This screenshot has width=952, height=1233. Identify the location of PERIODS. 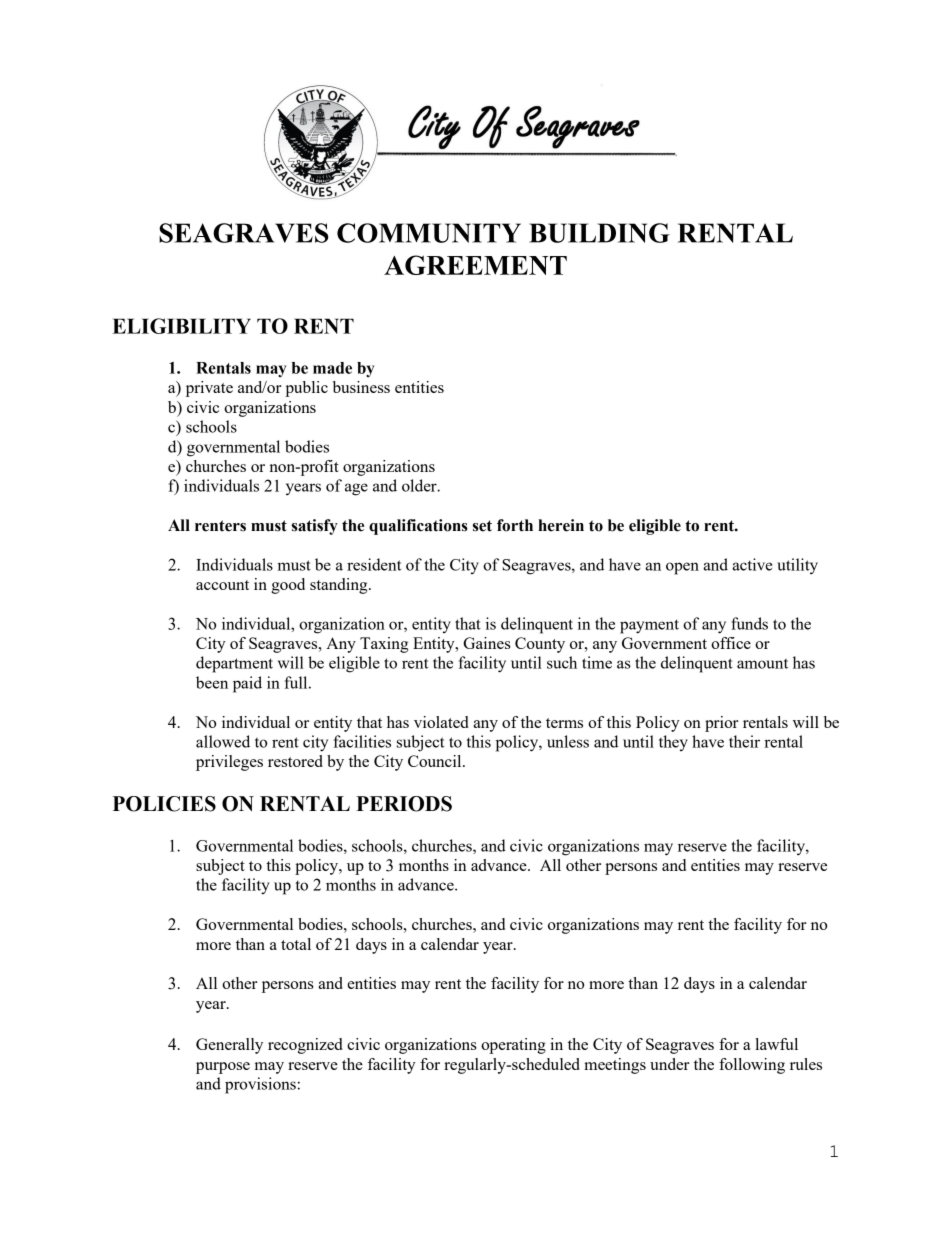
(404, 804).
